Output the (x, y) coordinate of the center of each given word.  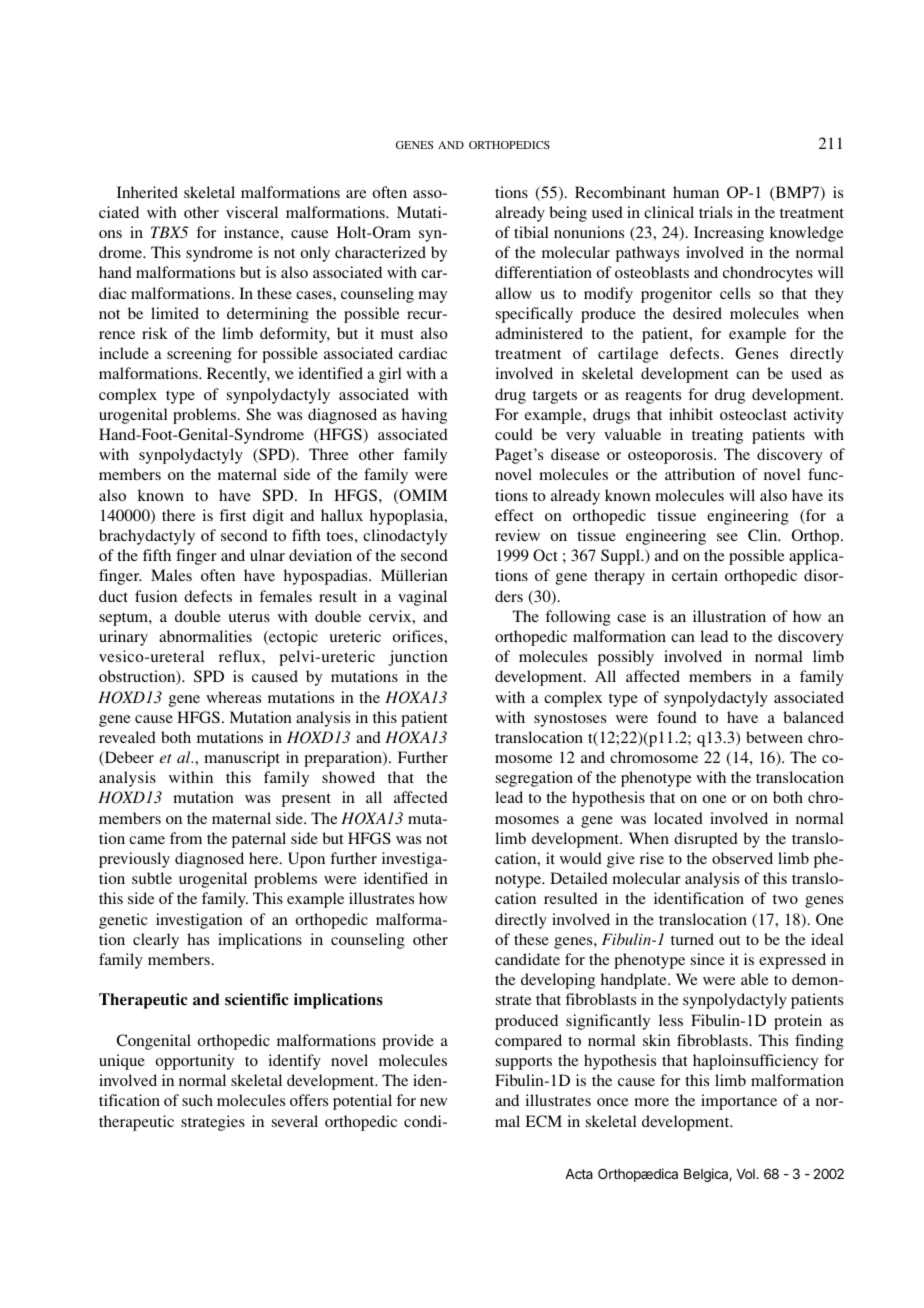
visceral (252, 212)
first (232, 515)
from (186, 838)
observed (742, 858)
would (581, 858)
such (197, 1100)
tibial (531, 232)
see (727, 537)
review (517, 535)
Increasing (729, 234)
